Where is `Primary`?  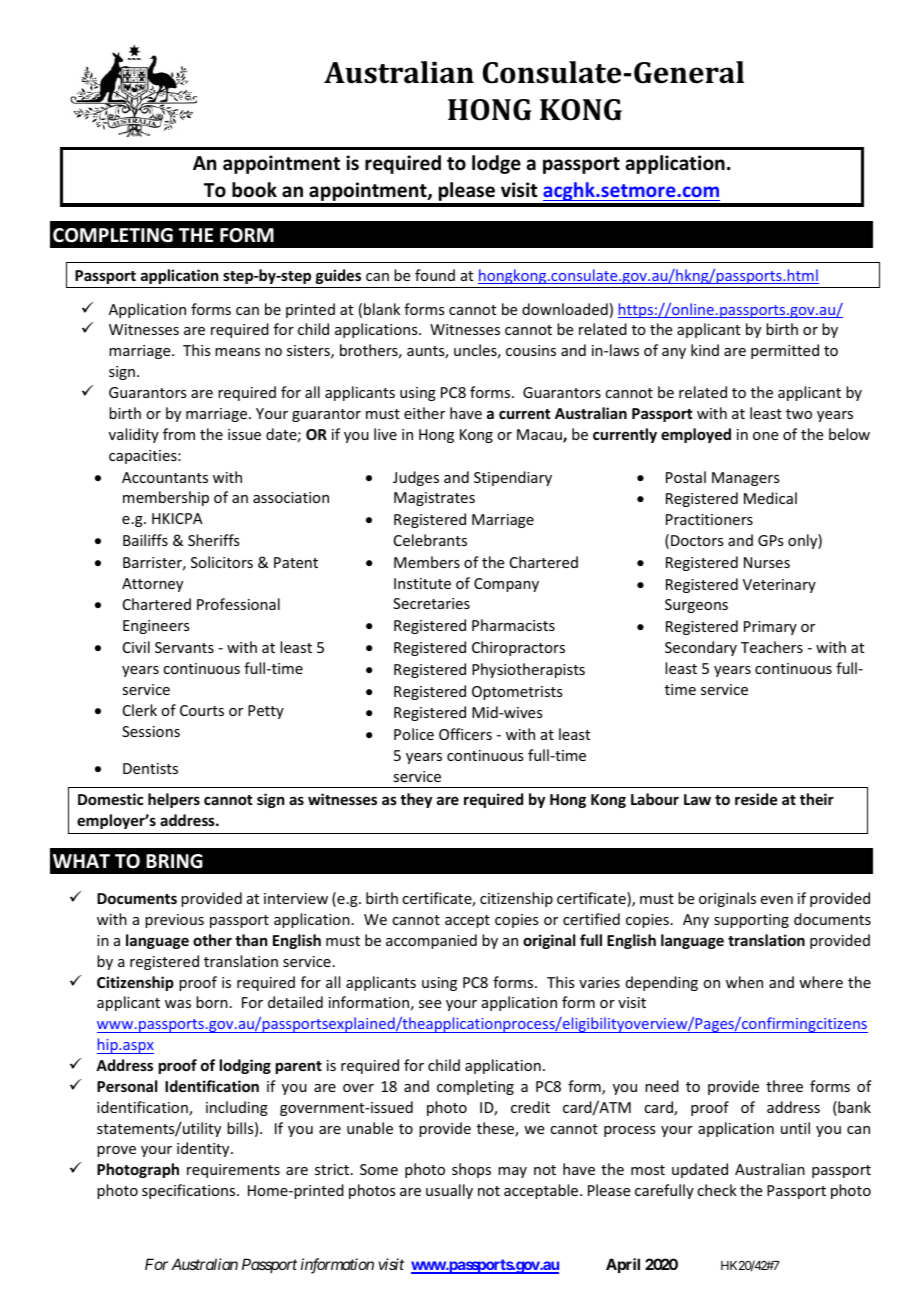 Primary is located at coordinates (770, 628).
